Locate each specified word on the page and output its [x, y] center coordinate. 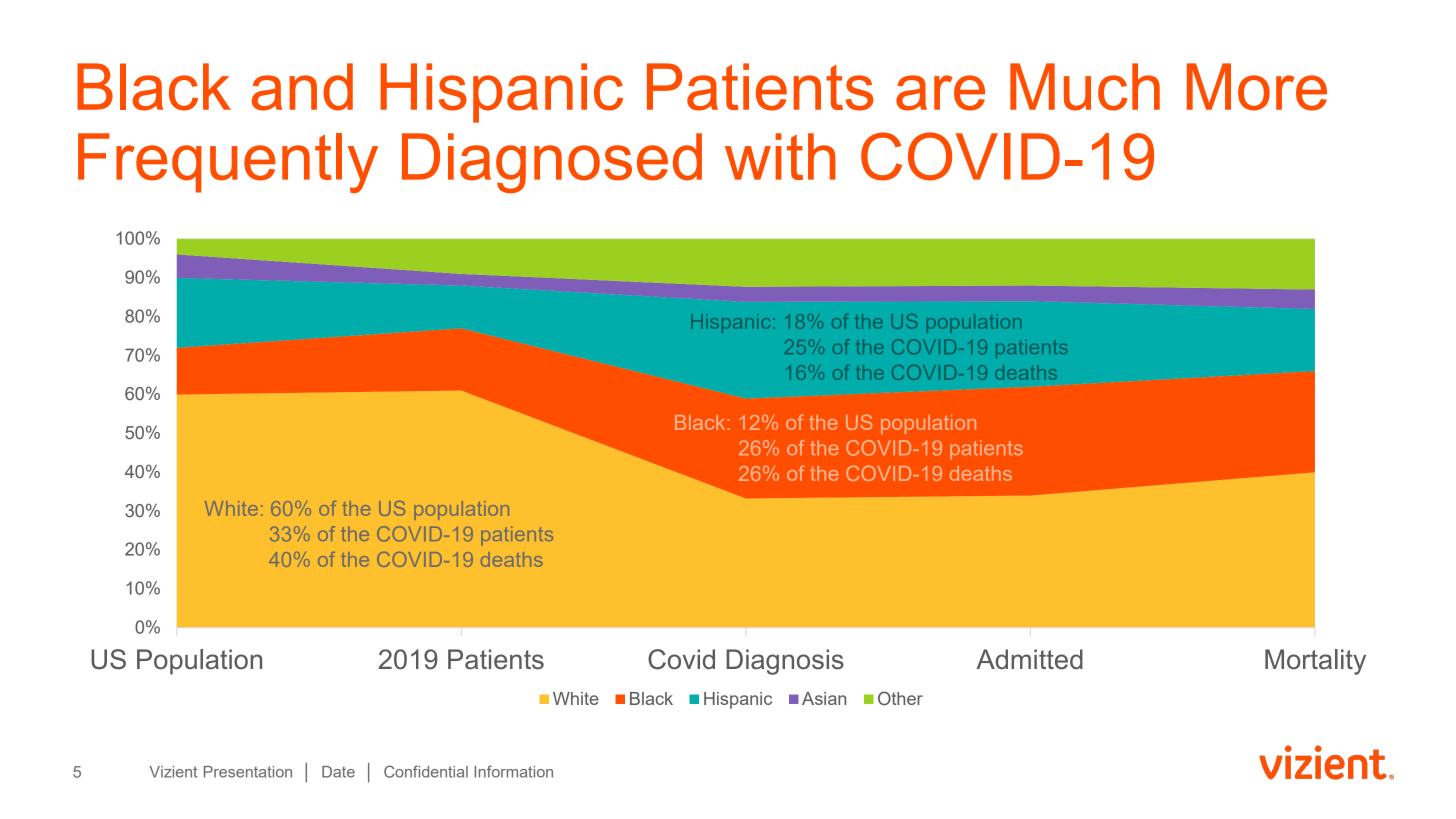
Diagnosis [785, 662]
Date [338, 772]
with [780, 156]
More [1257, 87]
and [302, 87]
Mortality [1315, 662]
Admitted [1029, 659]
